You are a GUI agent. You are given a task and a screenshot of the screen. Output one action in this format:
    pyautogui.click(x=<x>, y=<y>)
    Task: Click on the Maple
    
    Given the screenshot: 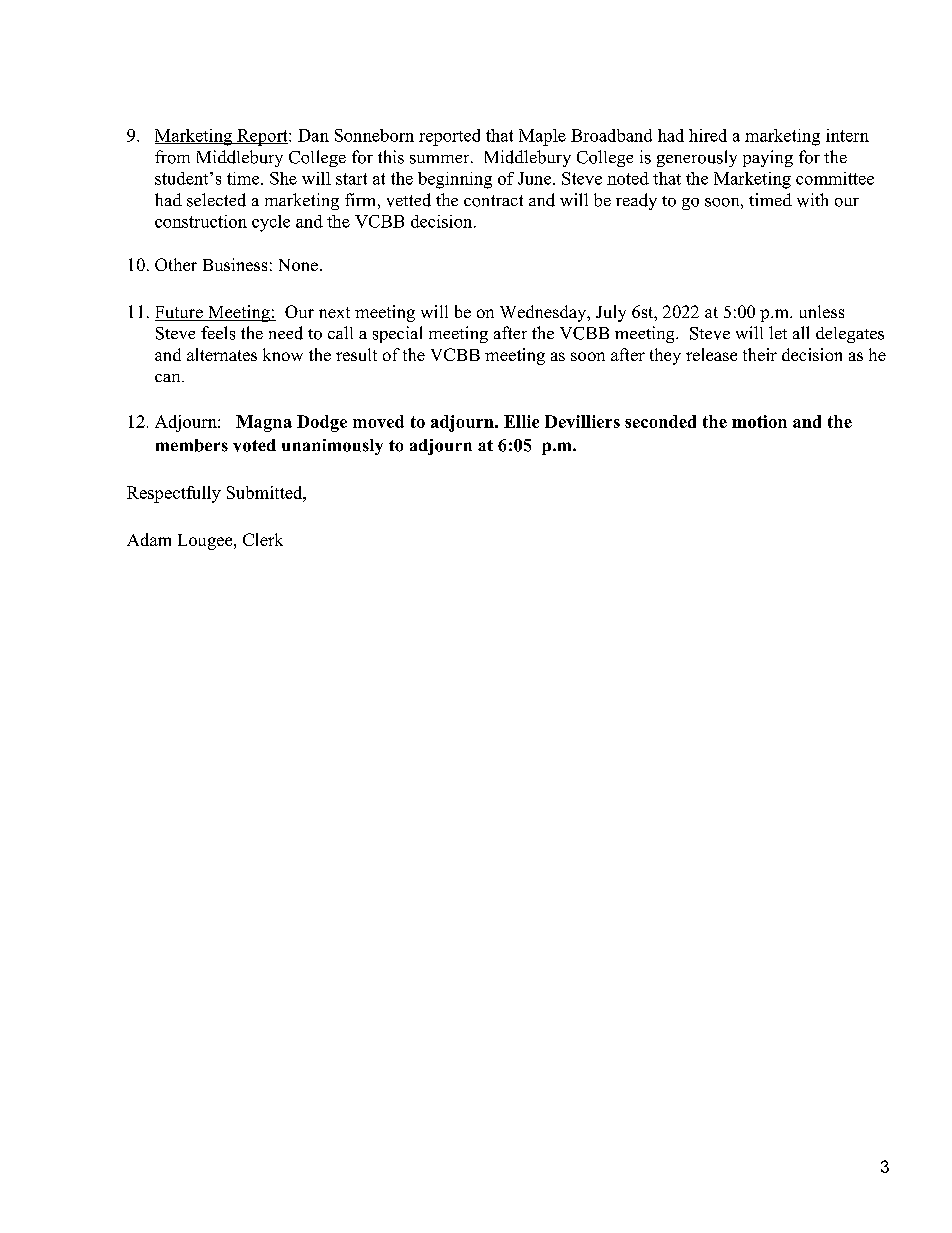 What is the action you would take?
    pyautogui.click(x=542, y=137)
